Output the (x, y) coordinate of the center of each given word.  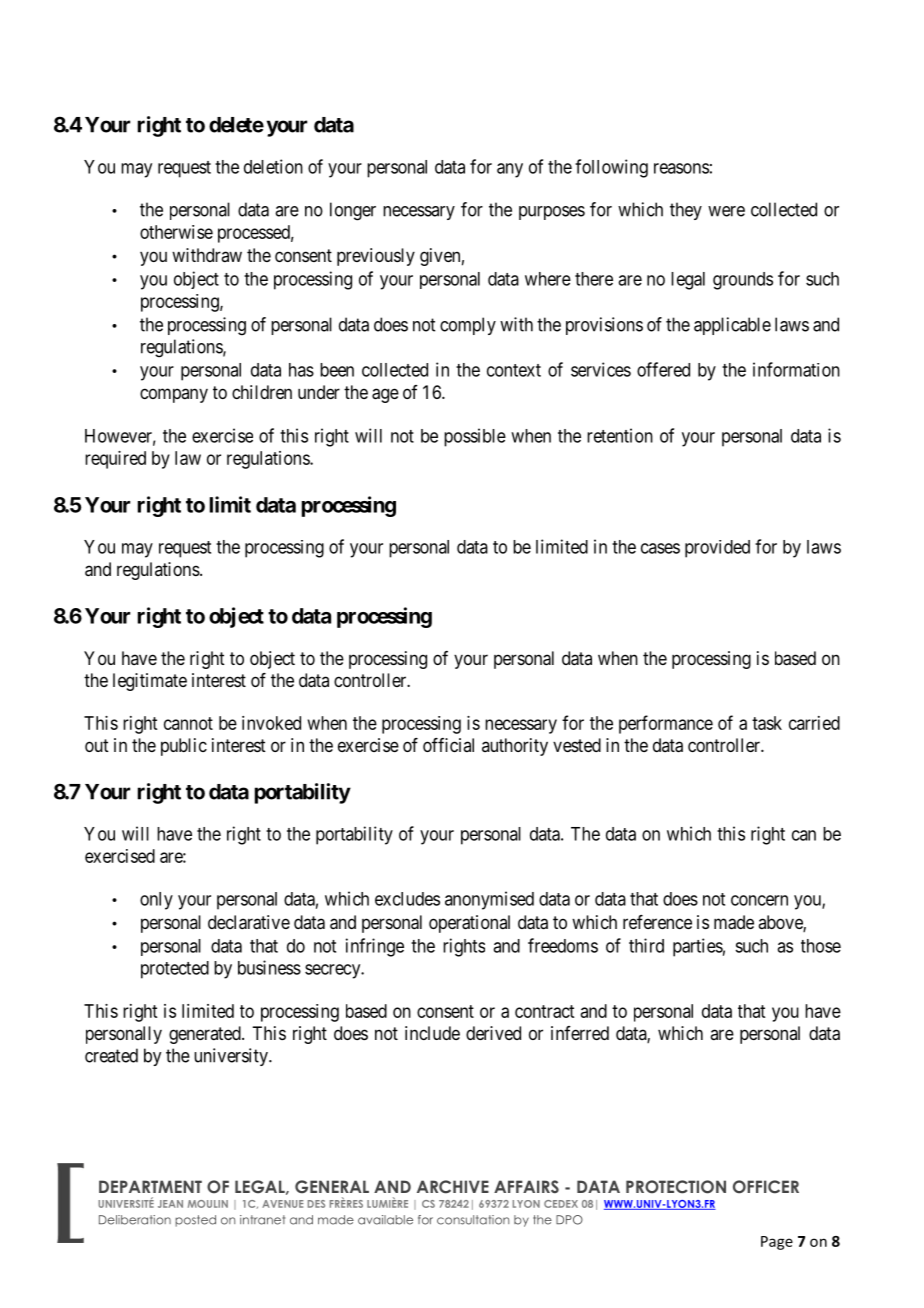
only (156, 901)
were (726, 211)
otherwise (176, 232)
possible (475, 437)
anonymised (489, 900)
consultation (473, 1220)
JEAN (170, 1204)
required (115, 460)
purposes (552, 213)
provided (717, 549)
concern (759, 900)
